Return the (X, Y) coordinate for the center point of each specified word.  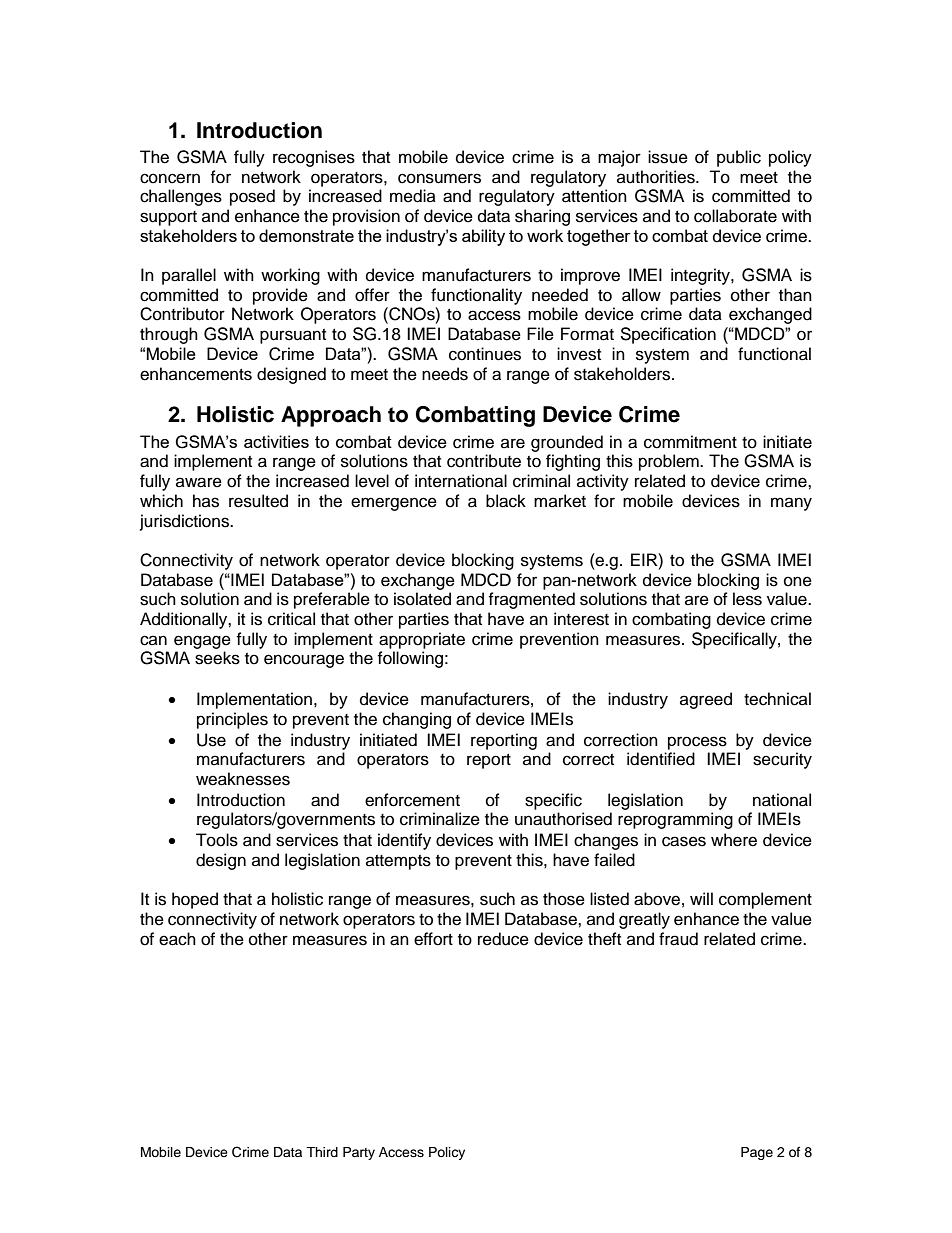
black (506, 501)
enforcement (412, 800)
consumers (439, 178)
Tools (217, 840)
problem (670, 462)
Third (322, 1152)
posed (252, 197)
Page (757, 1153)
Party (359, 1153)
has (206, 501)
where (734, 840)
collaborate (735, 216)
